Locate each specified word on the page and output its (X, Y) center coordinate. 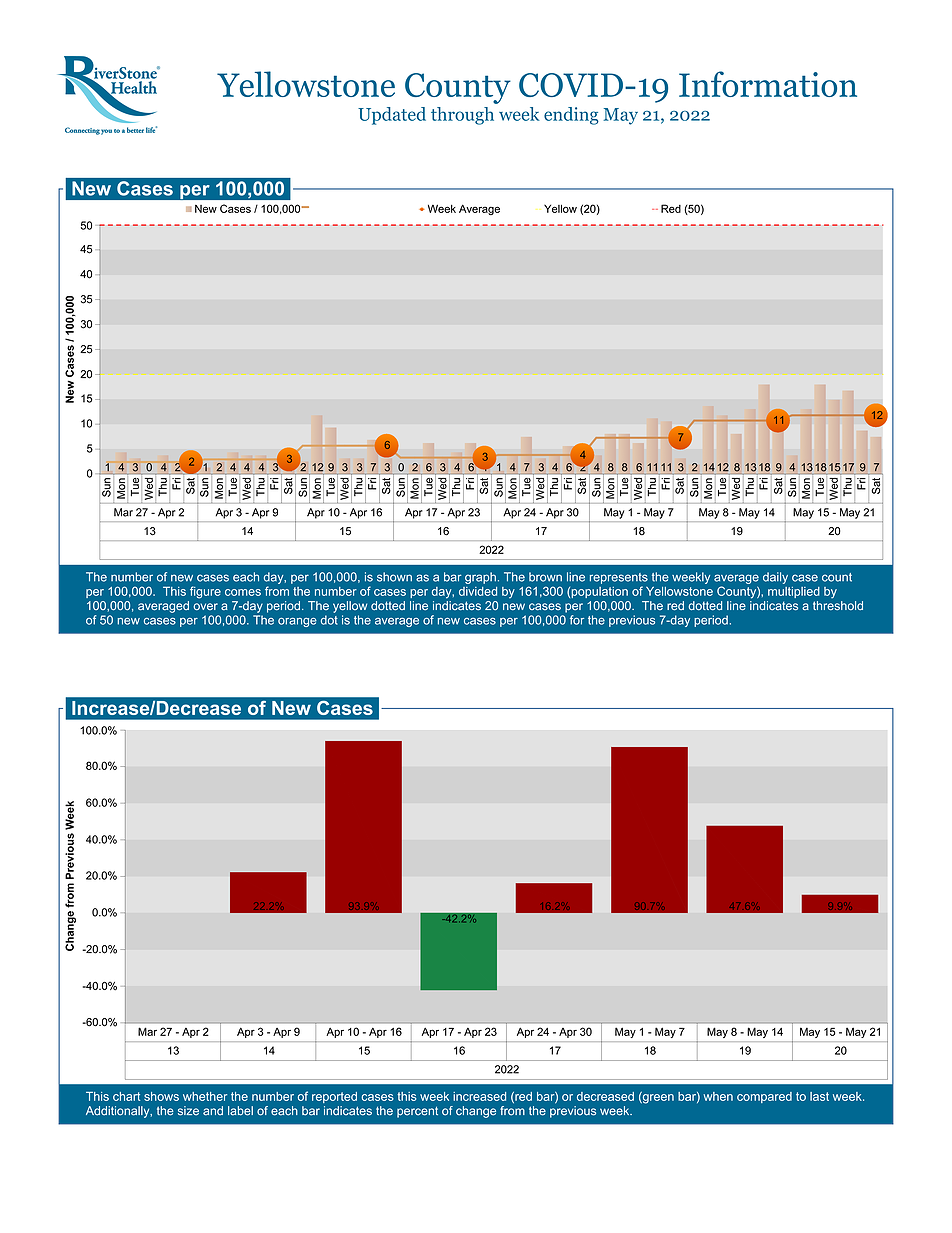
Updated (392, 116)
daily (775, 578)
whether (205, 1096)
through (462, 116)
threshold (838, 605)
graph (480, 578)
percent (417, 1112)
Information (768, 84)
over (205, 606)
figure (205, 592)
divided (478, 591)
